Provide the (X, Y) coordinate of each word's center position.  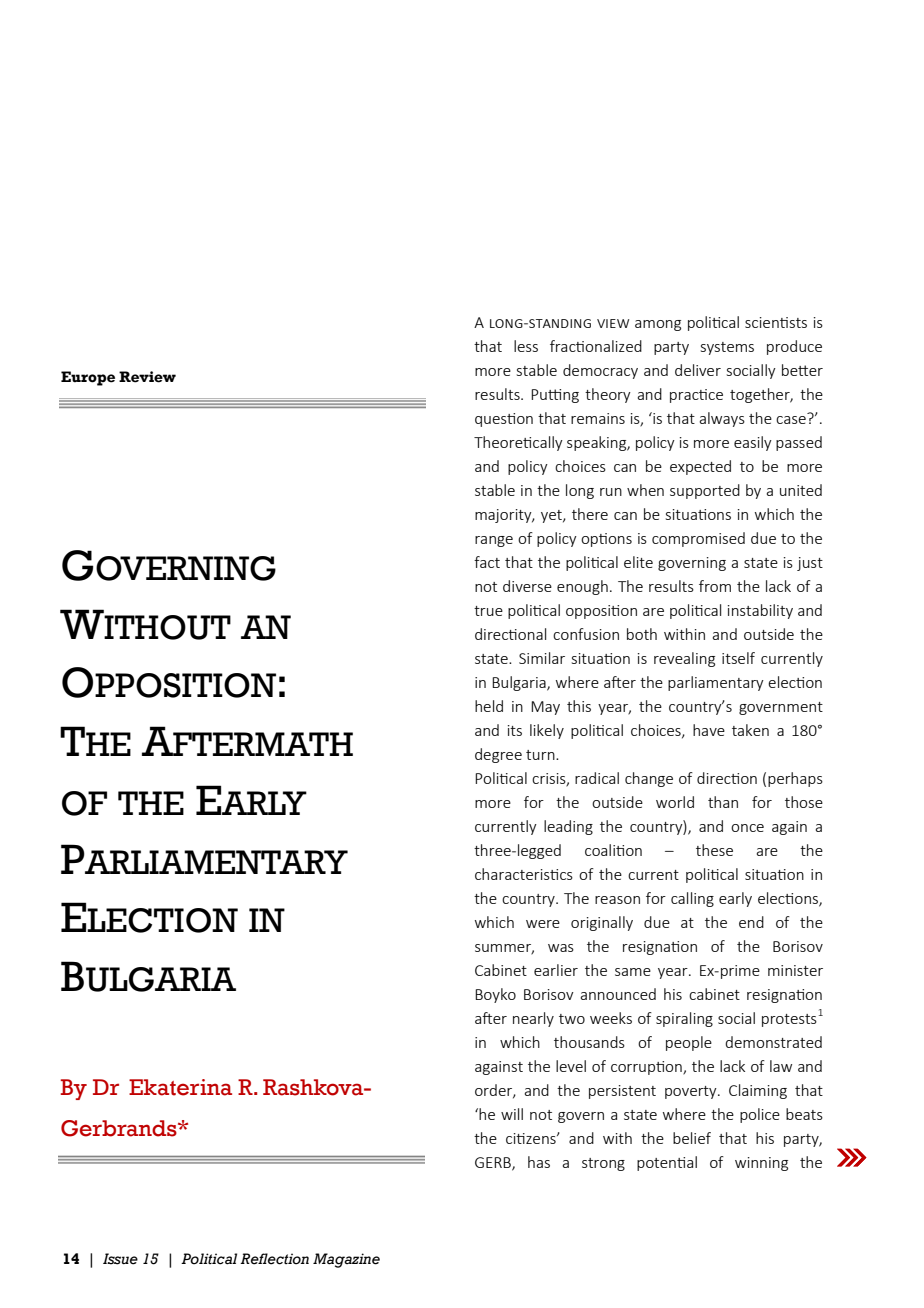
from (715, 586)
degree (498, 755)
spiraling (684, 1019)
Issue (120, 1259)
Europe (88, 378)
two (572, 1019)
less (526, 346)
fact (487, 562)
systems (727, 348)
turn (541, 755)
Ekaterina (180, 1087)
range (494, 541)
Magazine (346, 1260)
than (723, 802)
